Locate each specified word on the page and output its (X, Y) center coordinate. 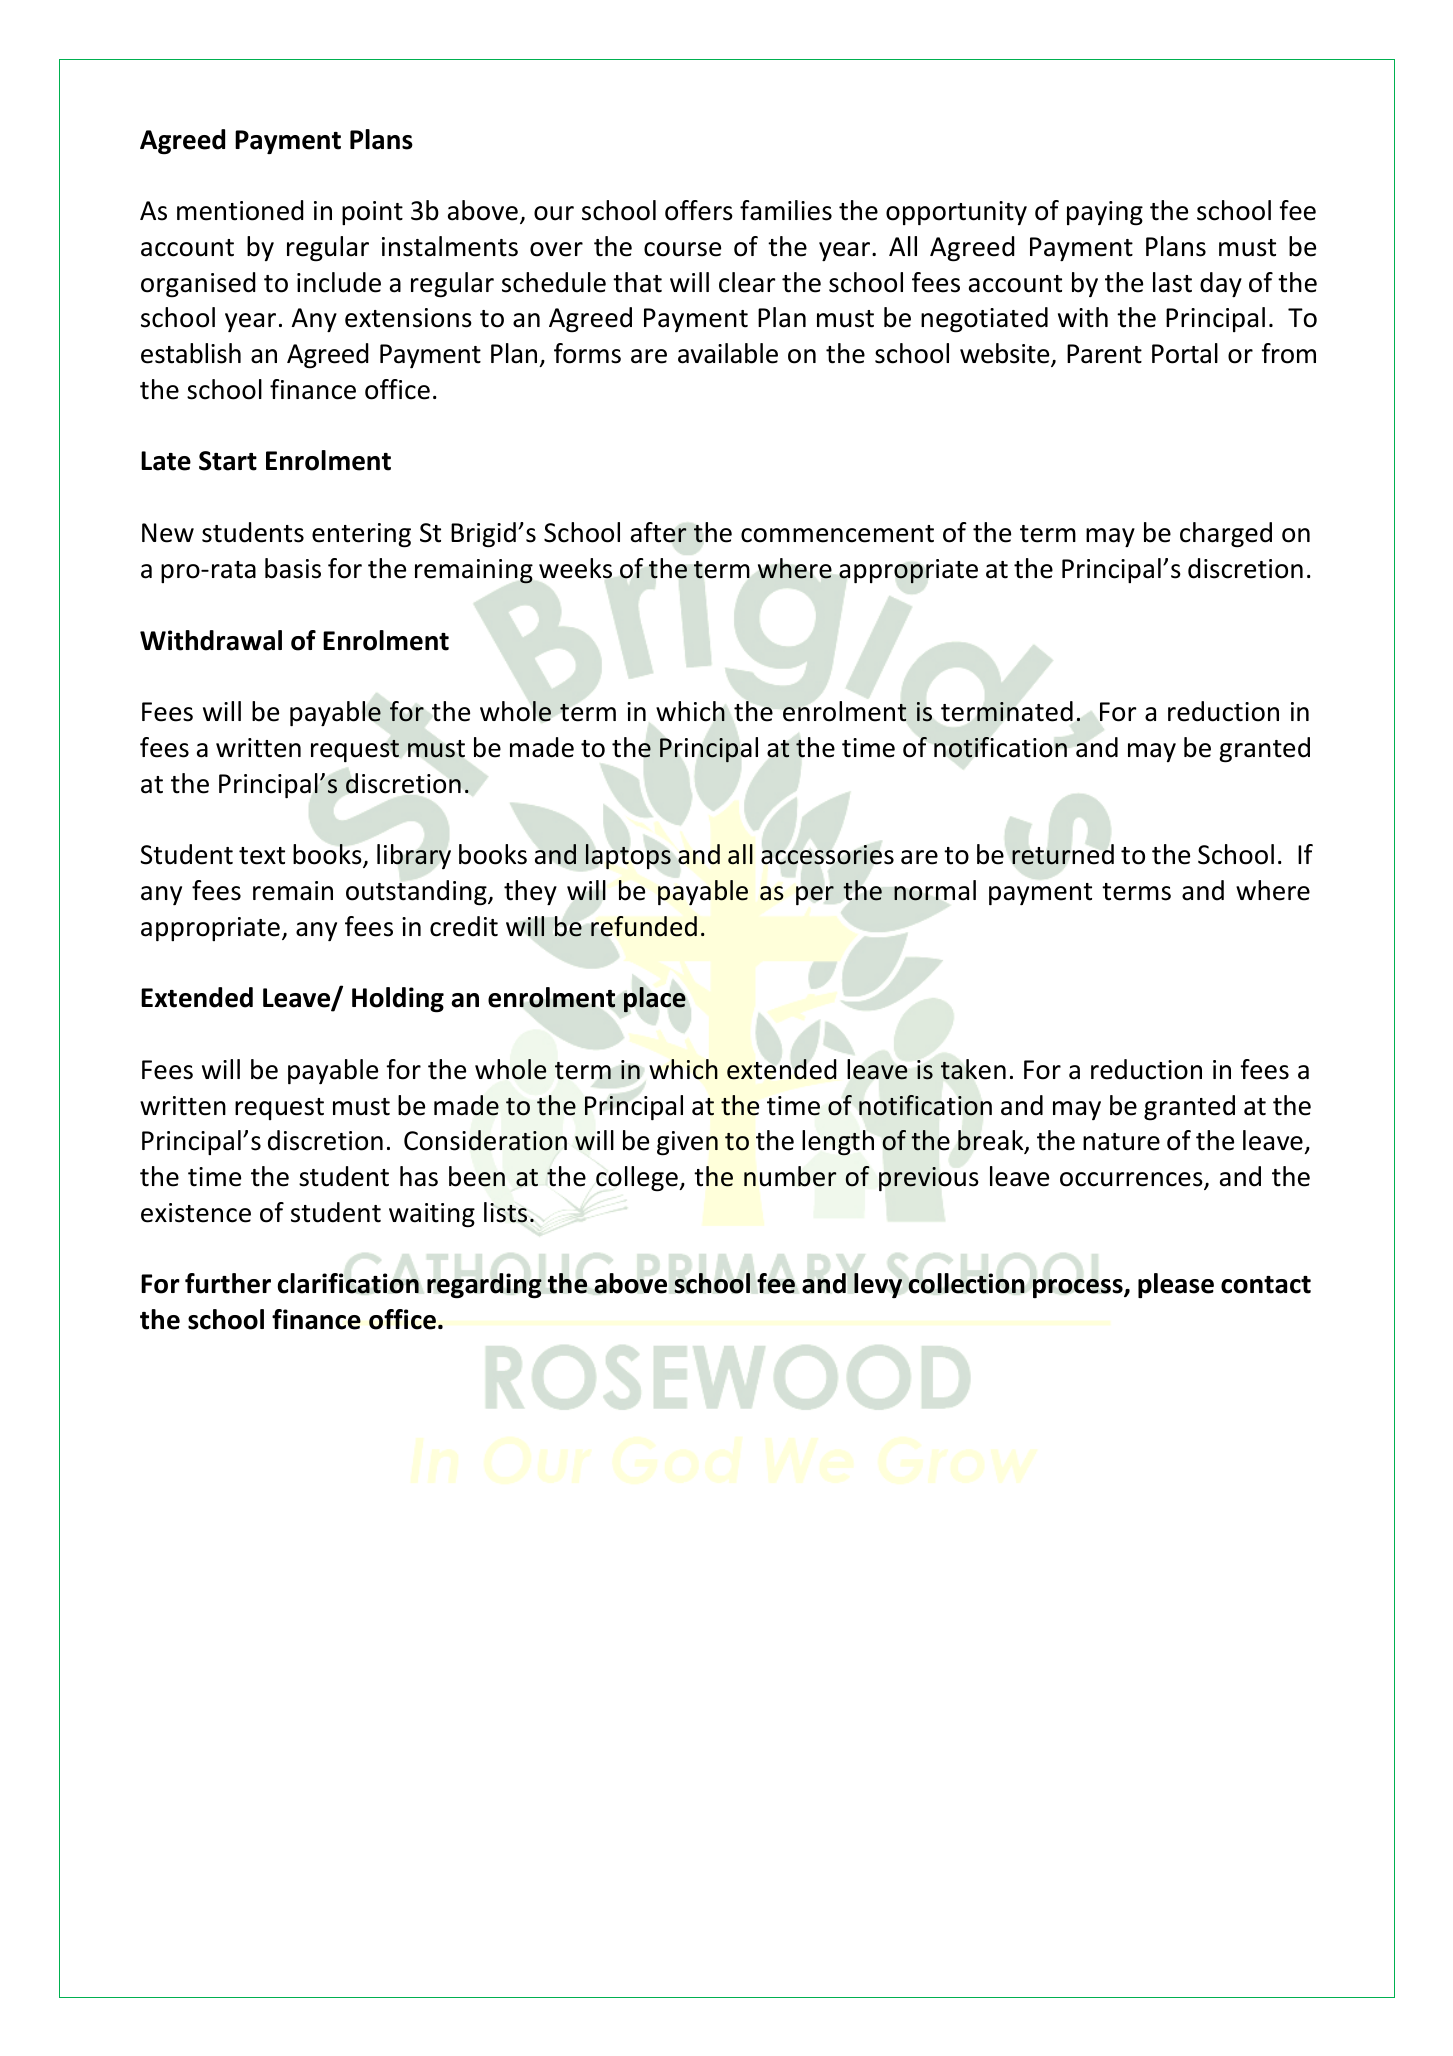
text (262, 856)
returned (1063, 854)
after (659, 532)
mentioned (240, 210)
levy (878, 1285)
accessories (827, 855)
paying (1105, 213)
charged (1226, 535)
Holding (398, 1000)
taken (973, 1069)
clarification (348, 1283)
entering (361, 535)
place (655, 1000)
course (682, 249)
